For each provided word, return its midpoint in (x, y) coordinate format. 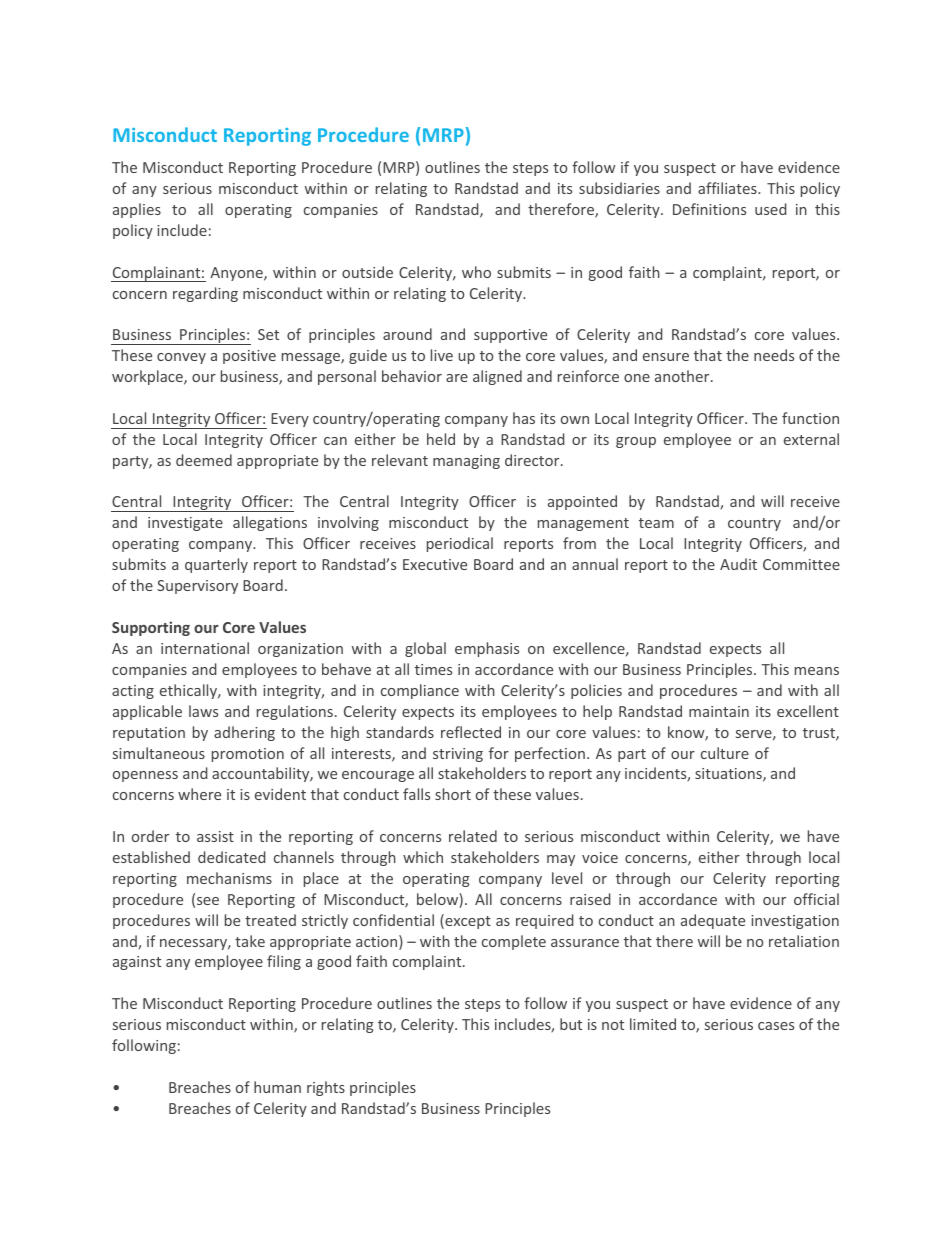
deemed (204, 460)
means (817, 671)
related (473, 836)
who (476, 272)
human (277, 1087)
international (205, 648)
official (816, 899)
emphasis (487, 649)
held (441, 439)
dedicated (231, 857)
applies (137, 210)
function (810, 418)
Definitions (709, 209)
